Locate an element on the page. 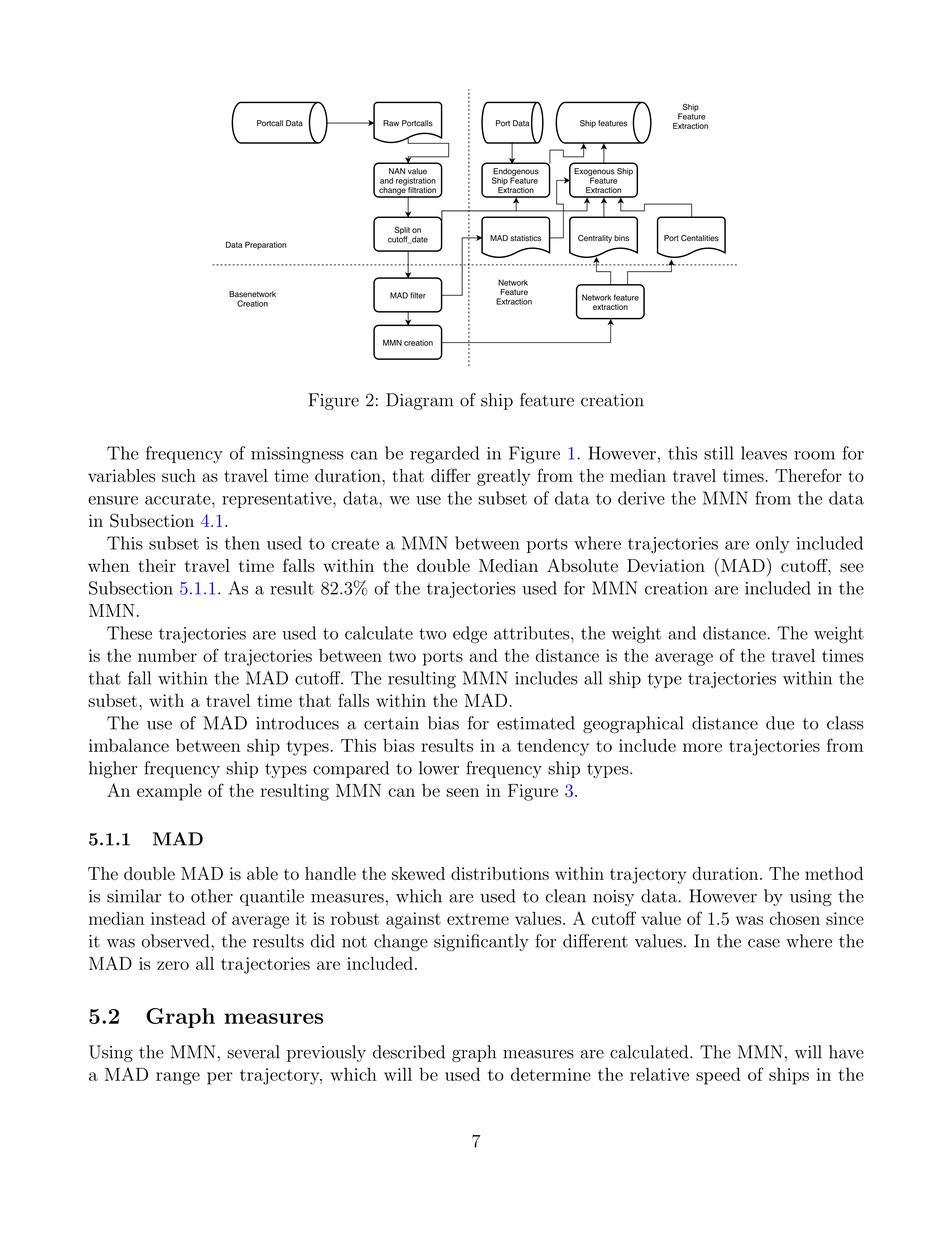 The height and width of the document is (1233, 952). Endogenous is located at coordinates (516, 173).
